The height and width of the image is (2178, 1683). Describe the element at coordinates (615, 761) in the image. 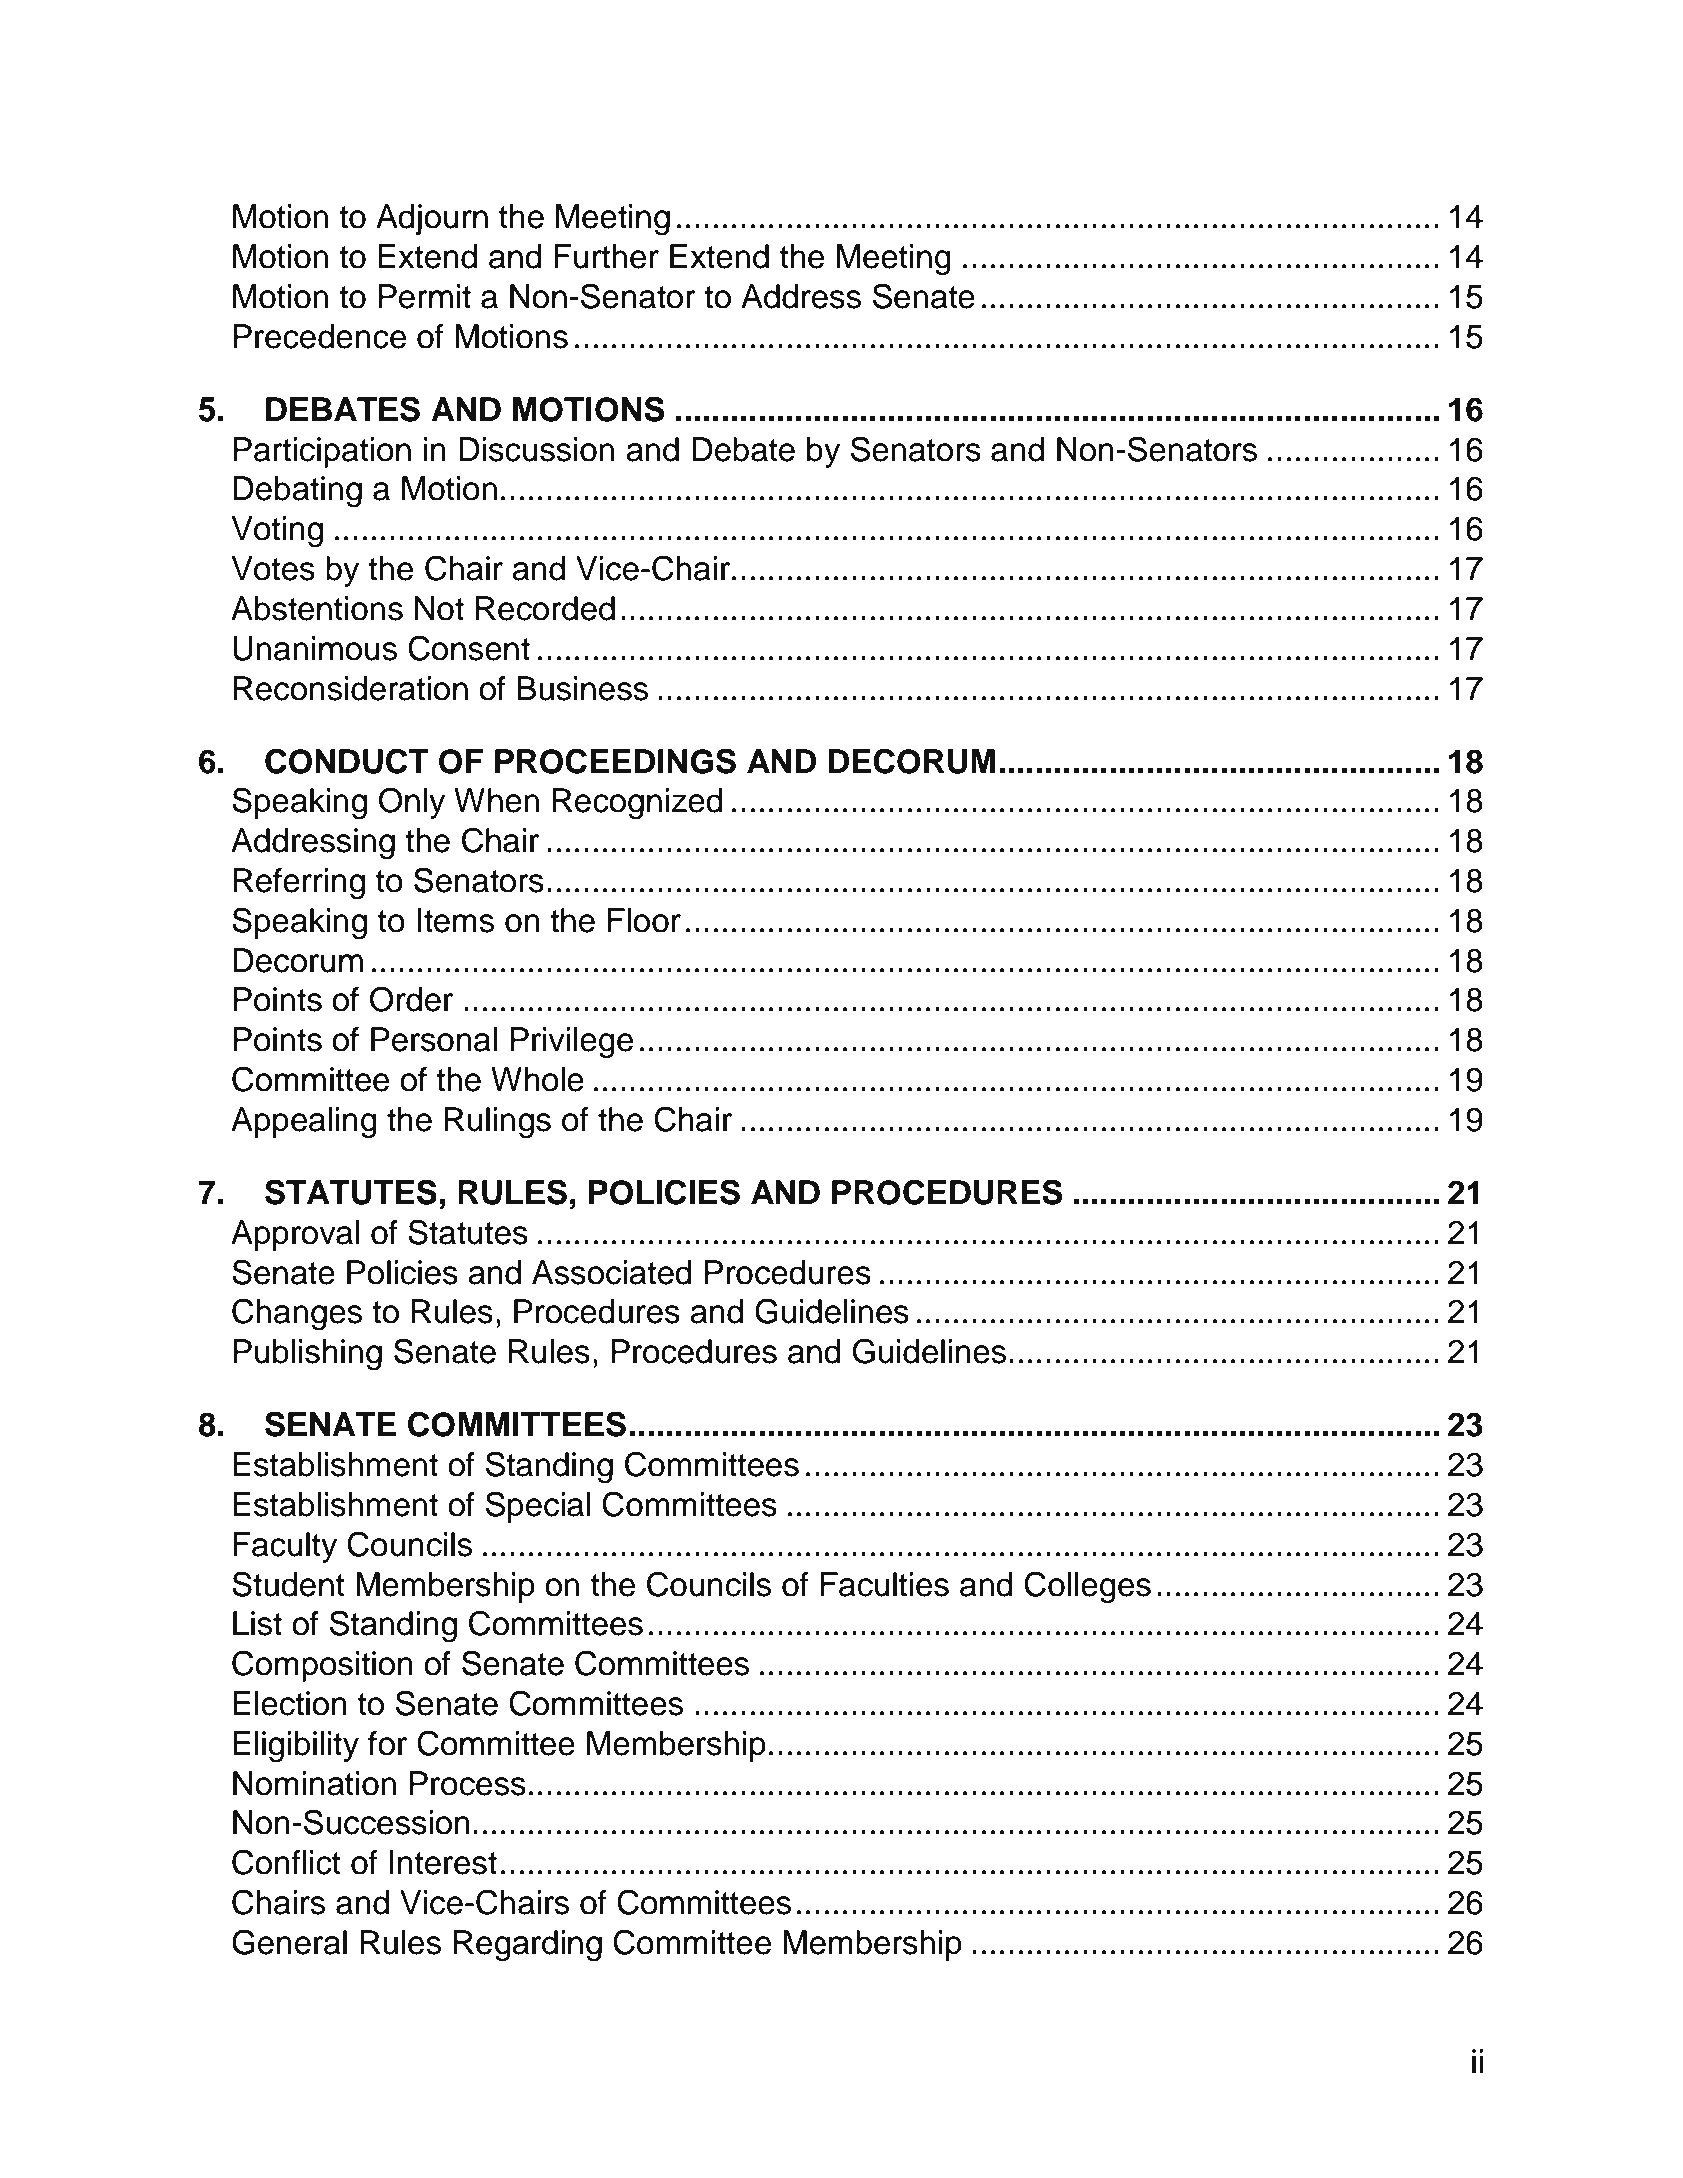

I see `PROCEEDINGS` at that location.
